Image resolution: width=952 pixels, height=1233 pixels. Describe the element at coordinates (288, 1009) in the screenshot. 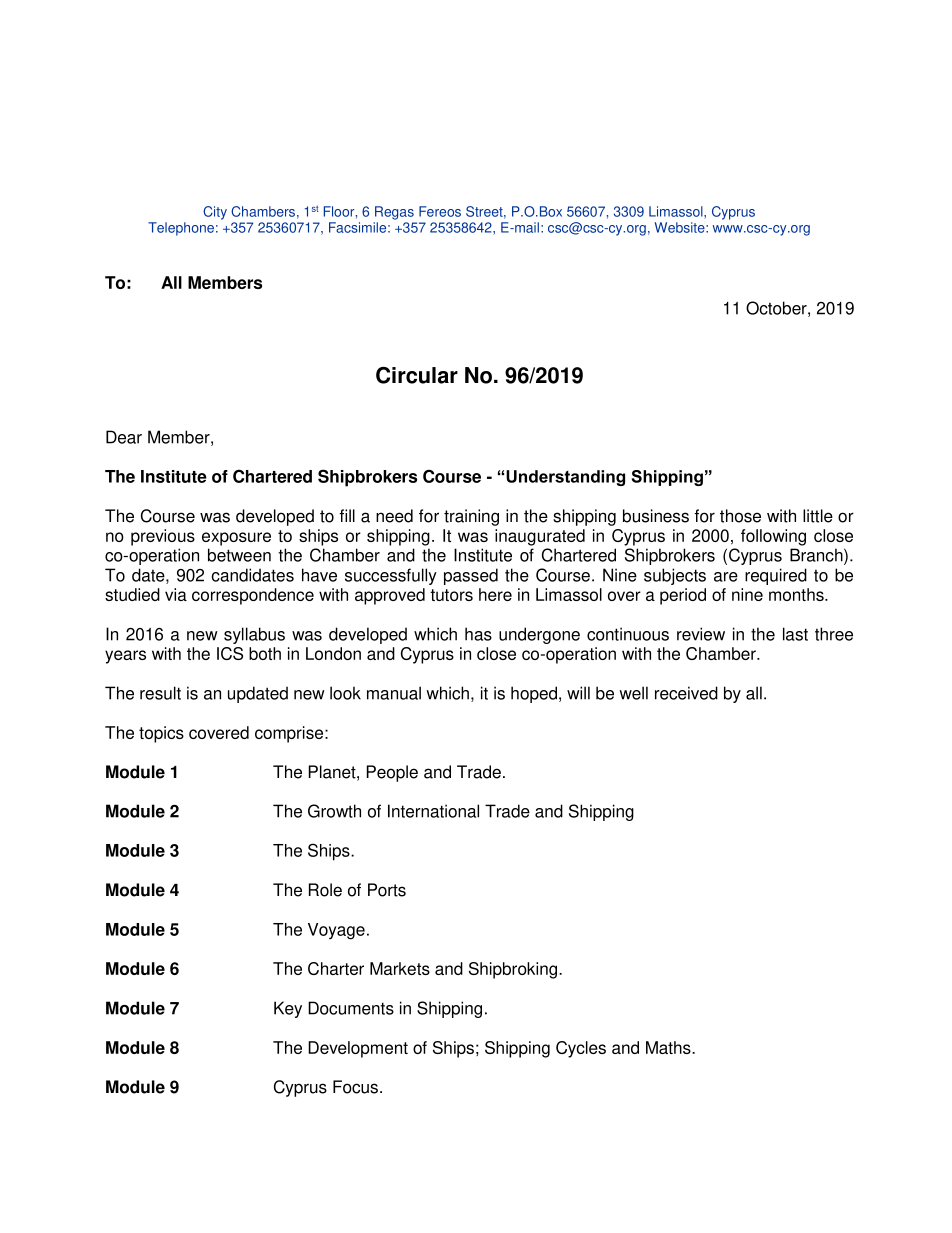

I see `Key` at that location.
